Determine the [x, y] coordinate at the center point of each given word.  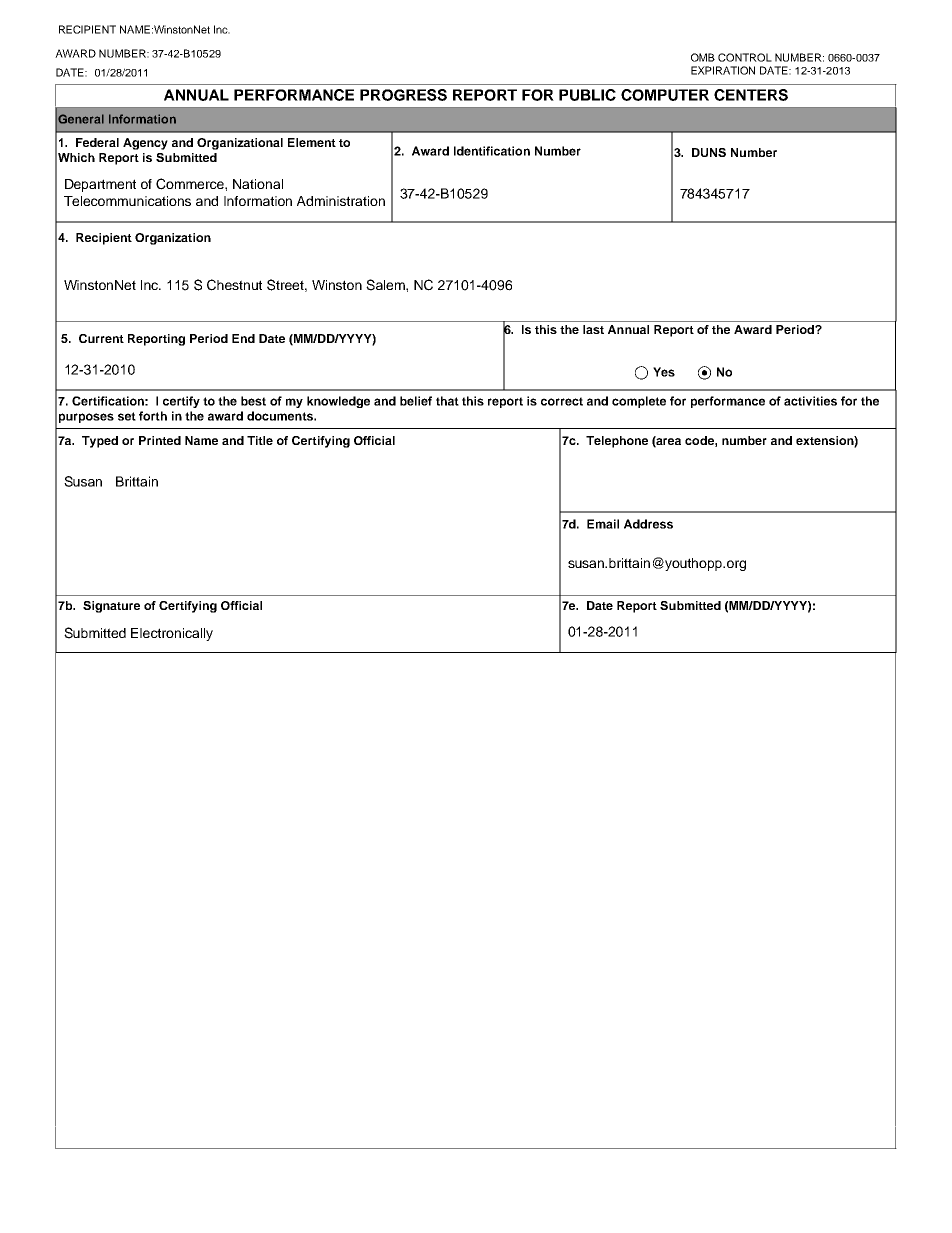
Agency [145, 144]
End [243, 338]
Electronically [172, 634]
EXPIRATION [723, 70]
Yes [664, 372]
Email [603, 524]
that [447, 401]
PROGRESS [403, 95]
